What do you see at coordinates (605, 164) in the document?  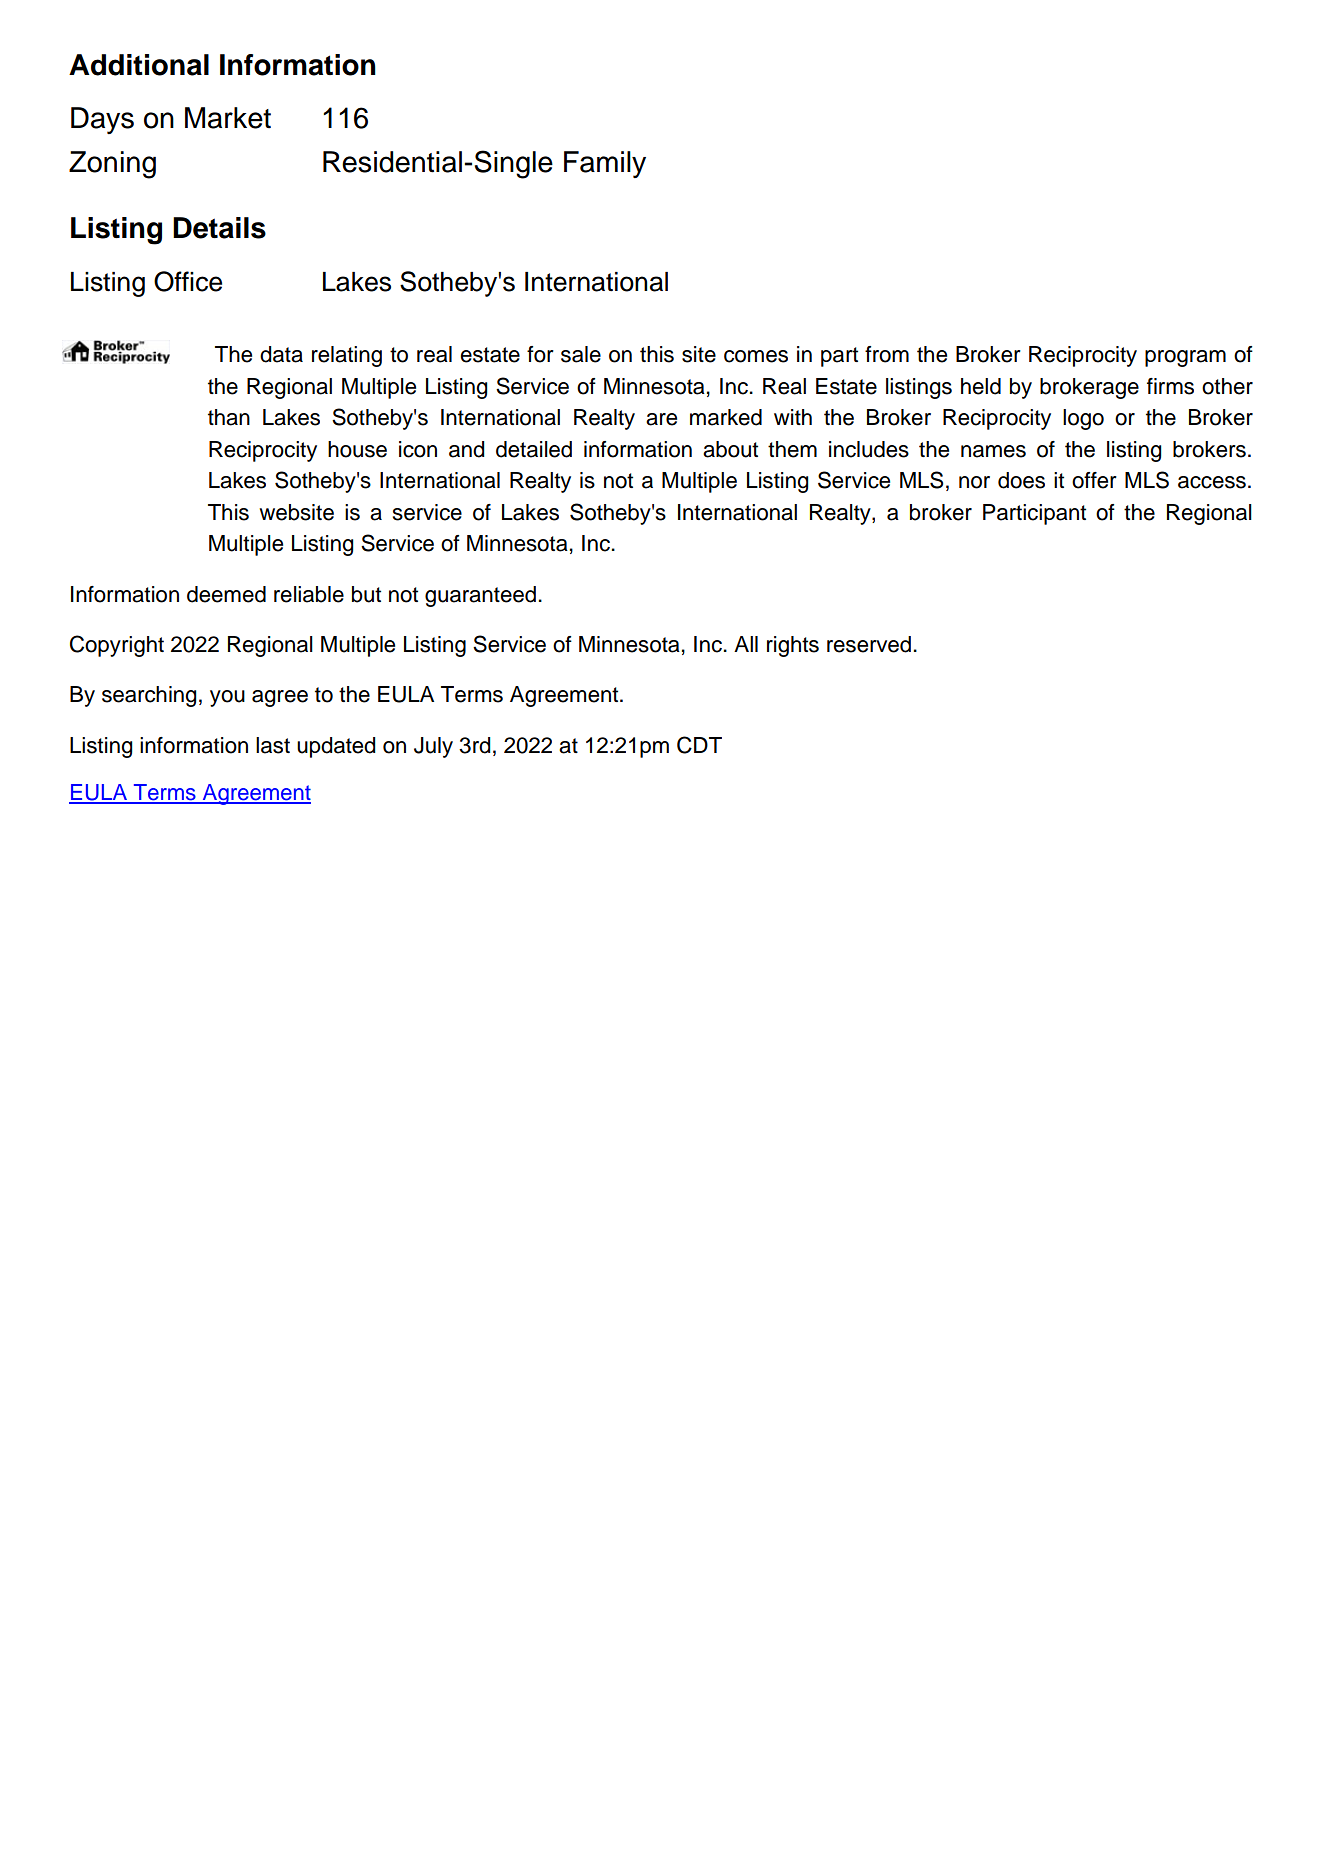 I see `Family` at bounding box center [605, 164].
